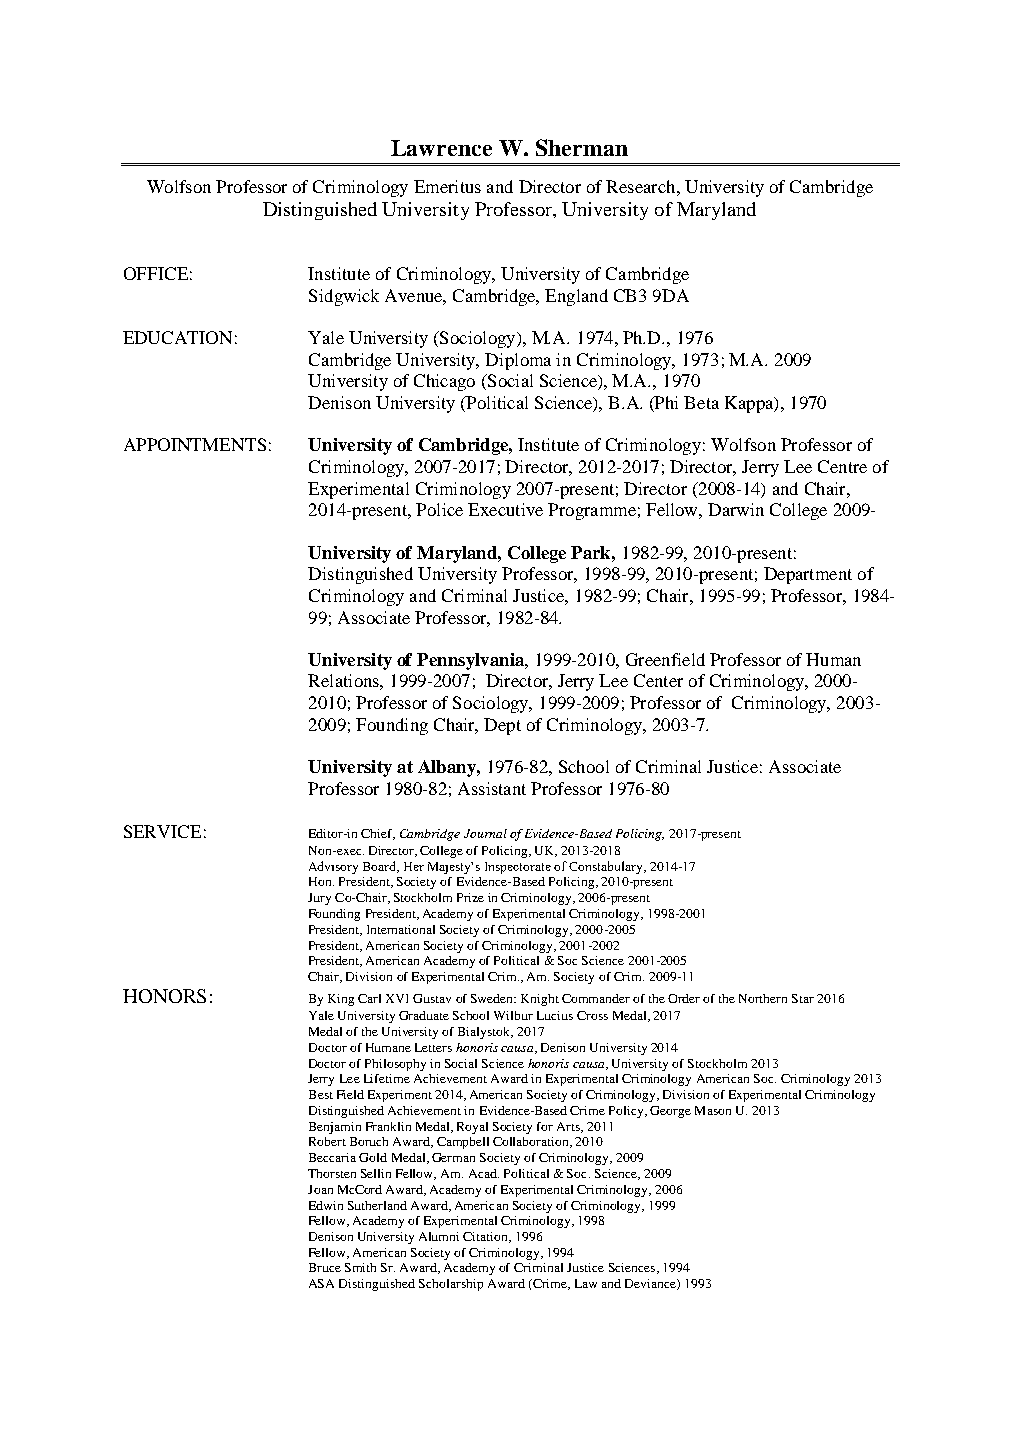 Image resolution: width=1020 pixels, height=1442 pixels. What do you see at coordinates (658, 680) in the screenshot?
I see `Center` at bounding box center [658, 680].
